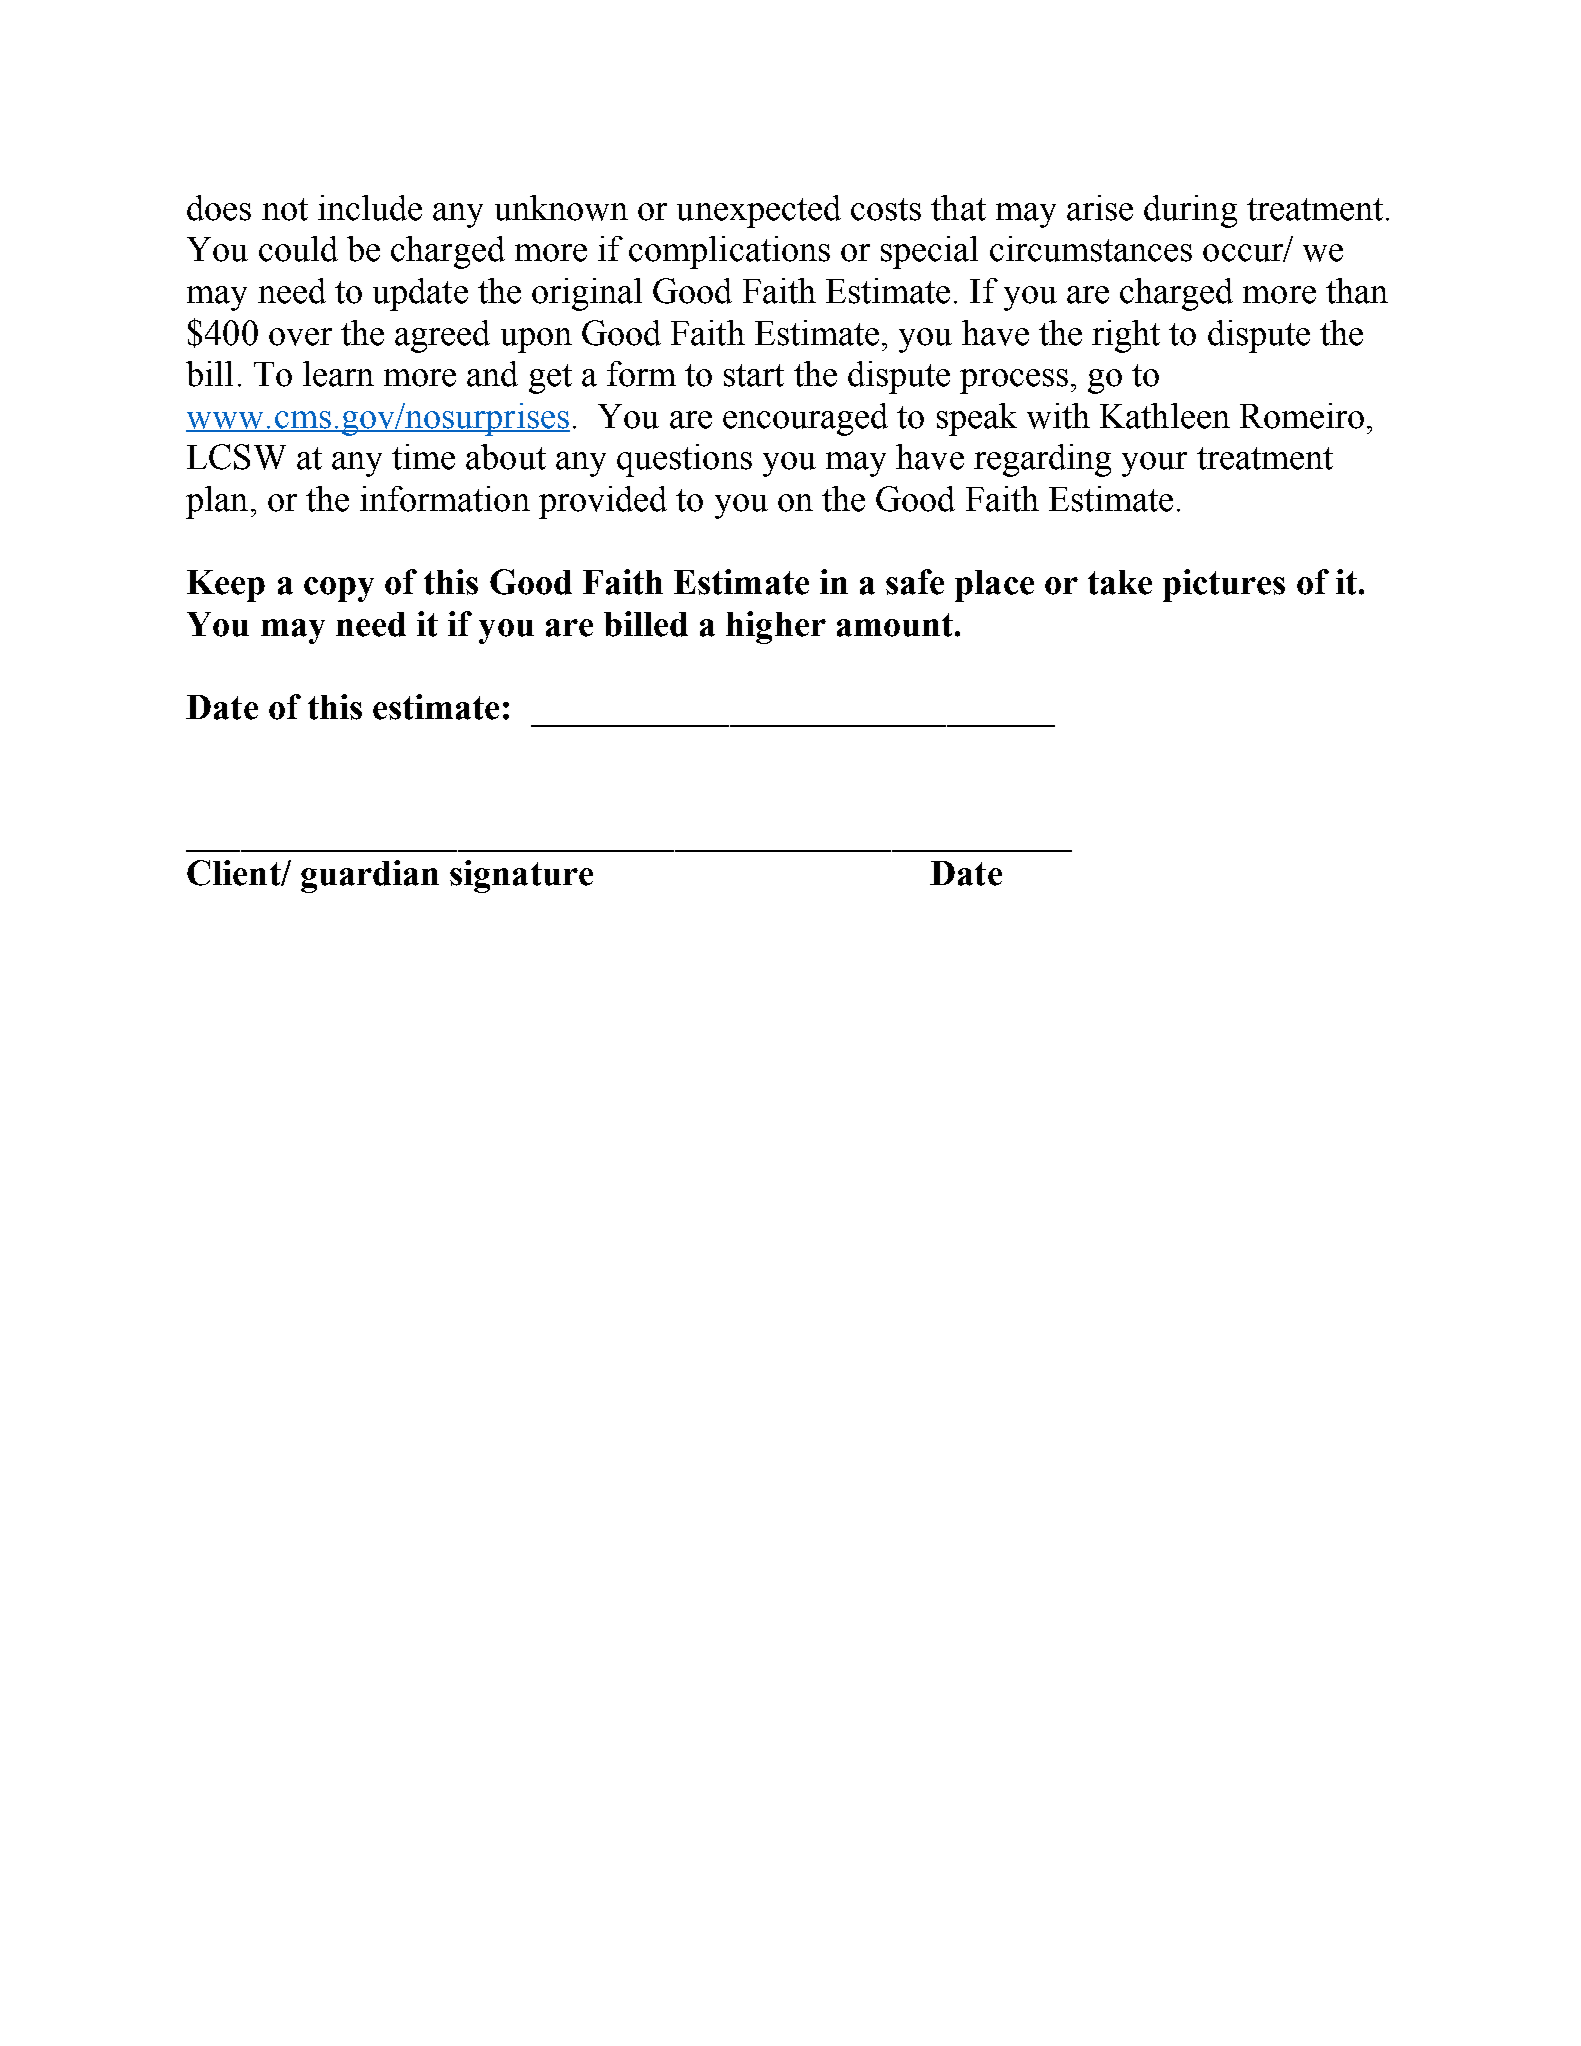 Image resolution: width=1581 pixels, height=2046 pixels. Describe the element at coordinates (423, 457) in the screenshot. I see `time` at that location.
